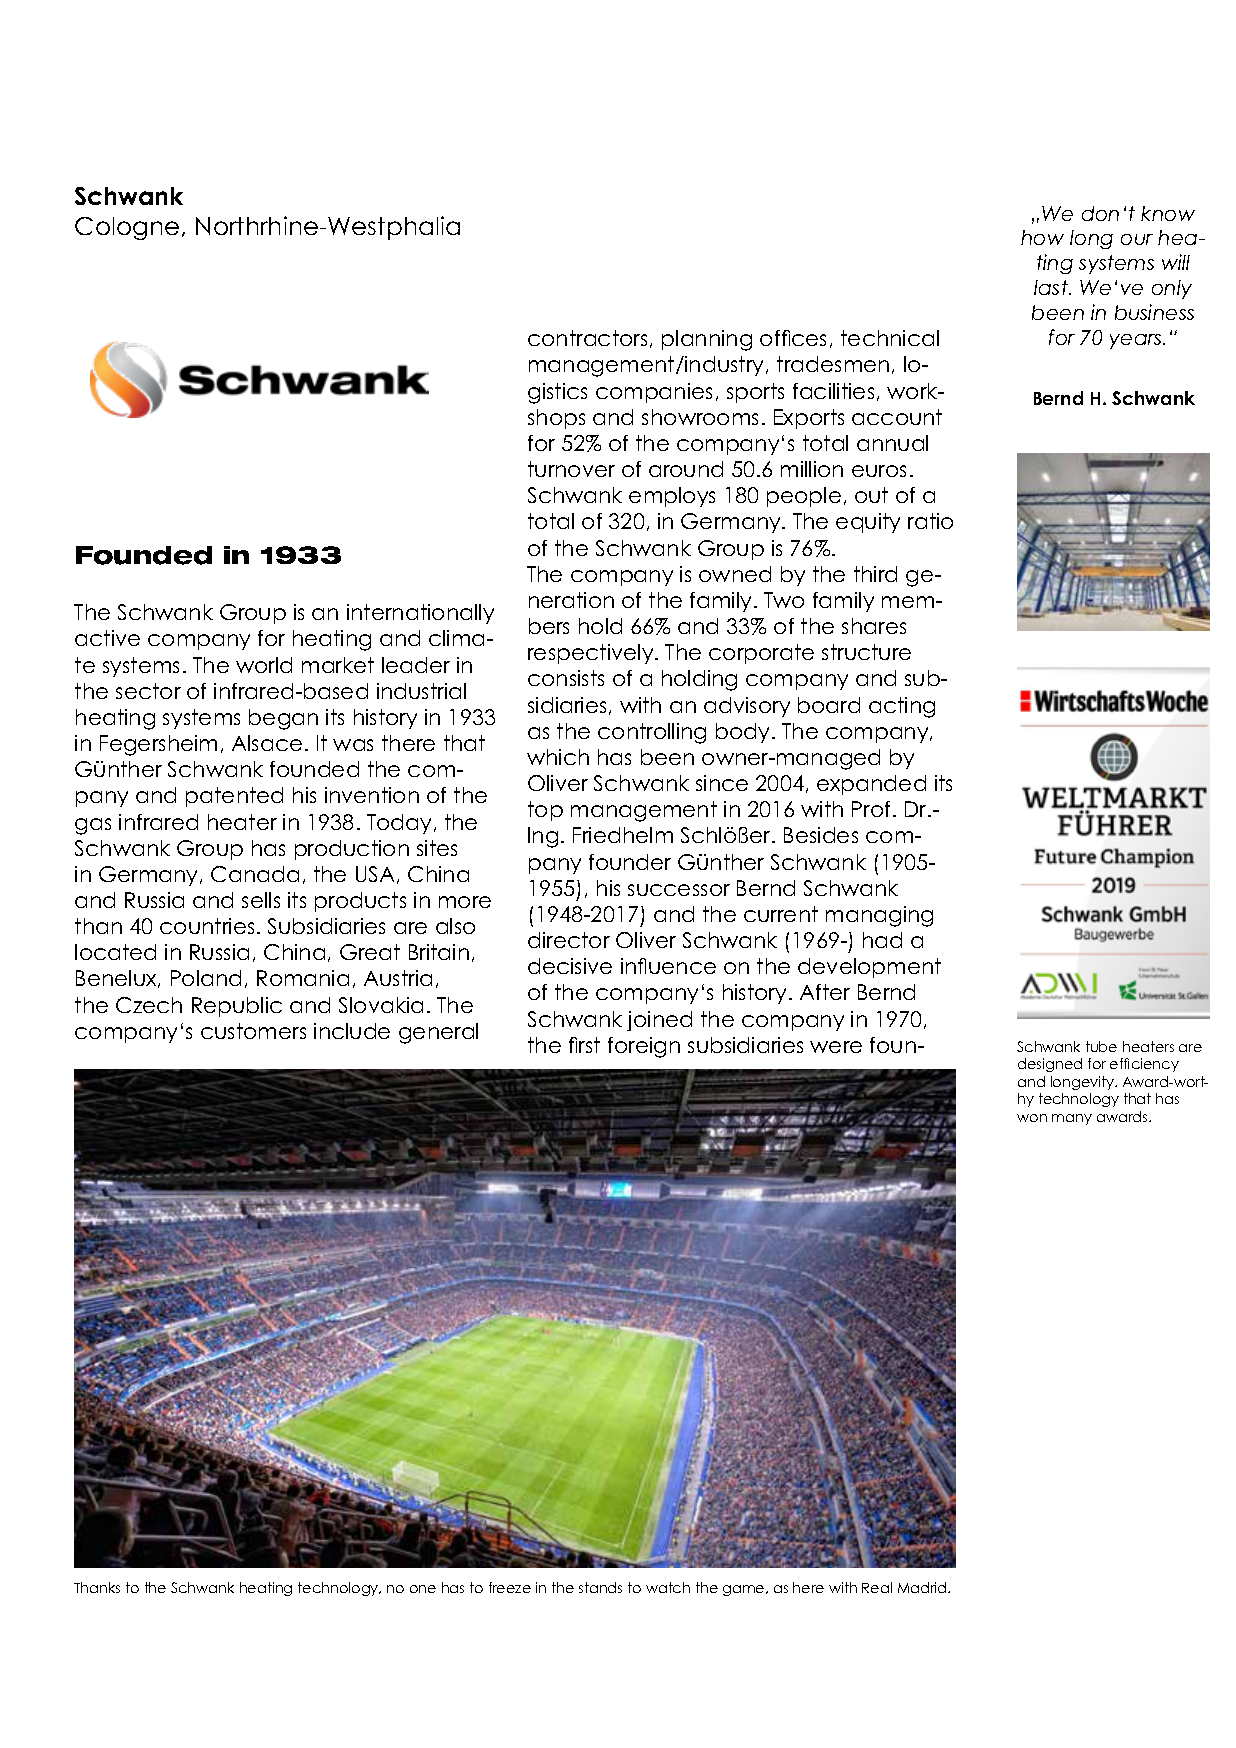  What do you see at coordinates (879, 916) in the screenshot?
I see `managing` at bounding box center [879, 916].
